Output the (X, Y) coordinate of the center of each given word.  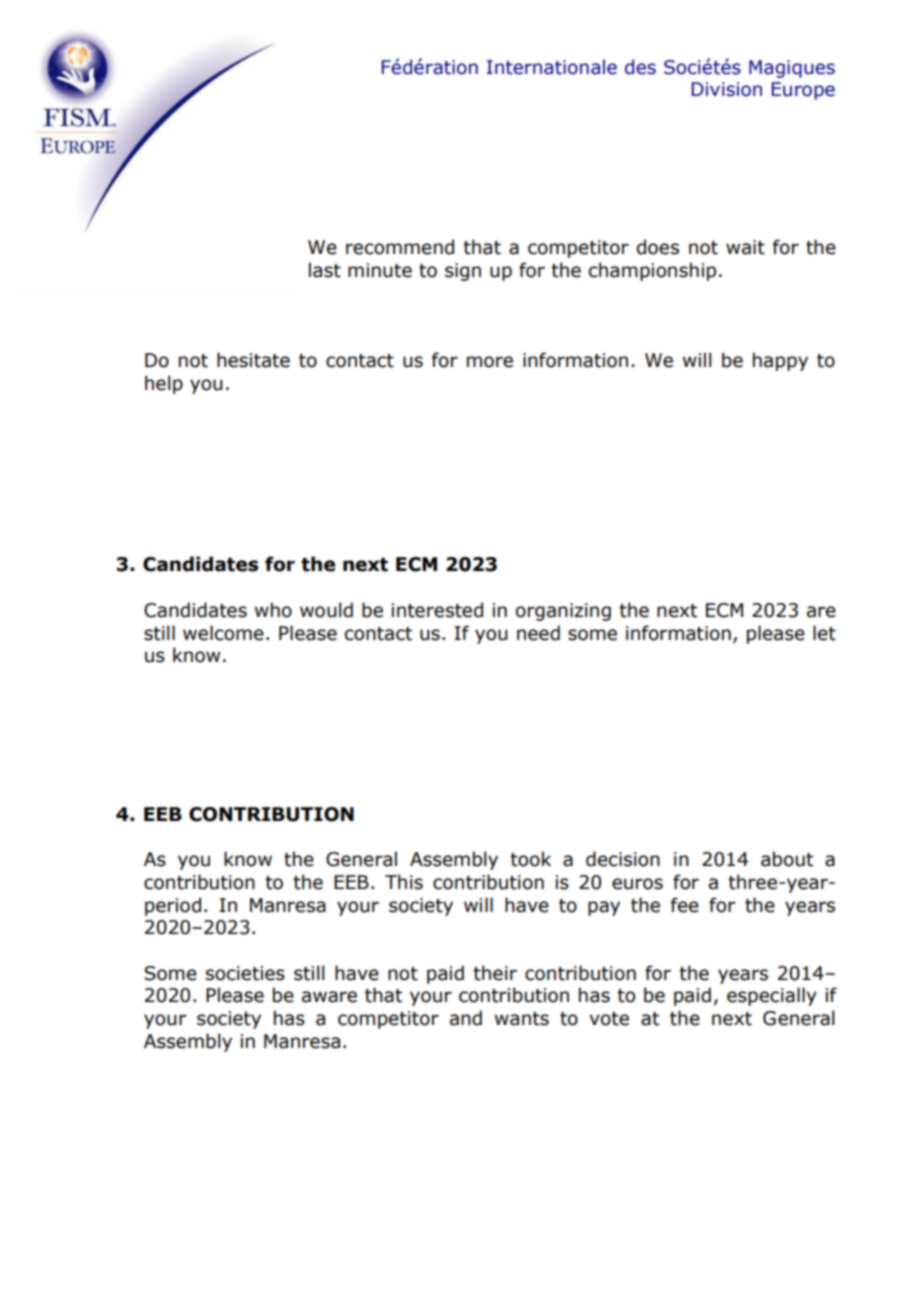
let (824, 633)
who (273, 610)
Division (727, 89)
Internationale (552, 67)
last (325, 270)
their (495, 973)
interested (437, 610)
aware (329, 997)
